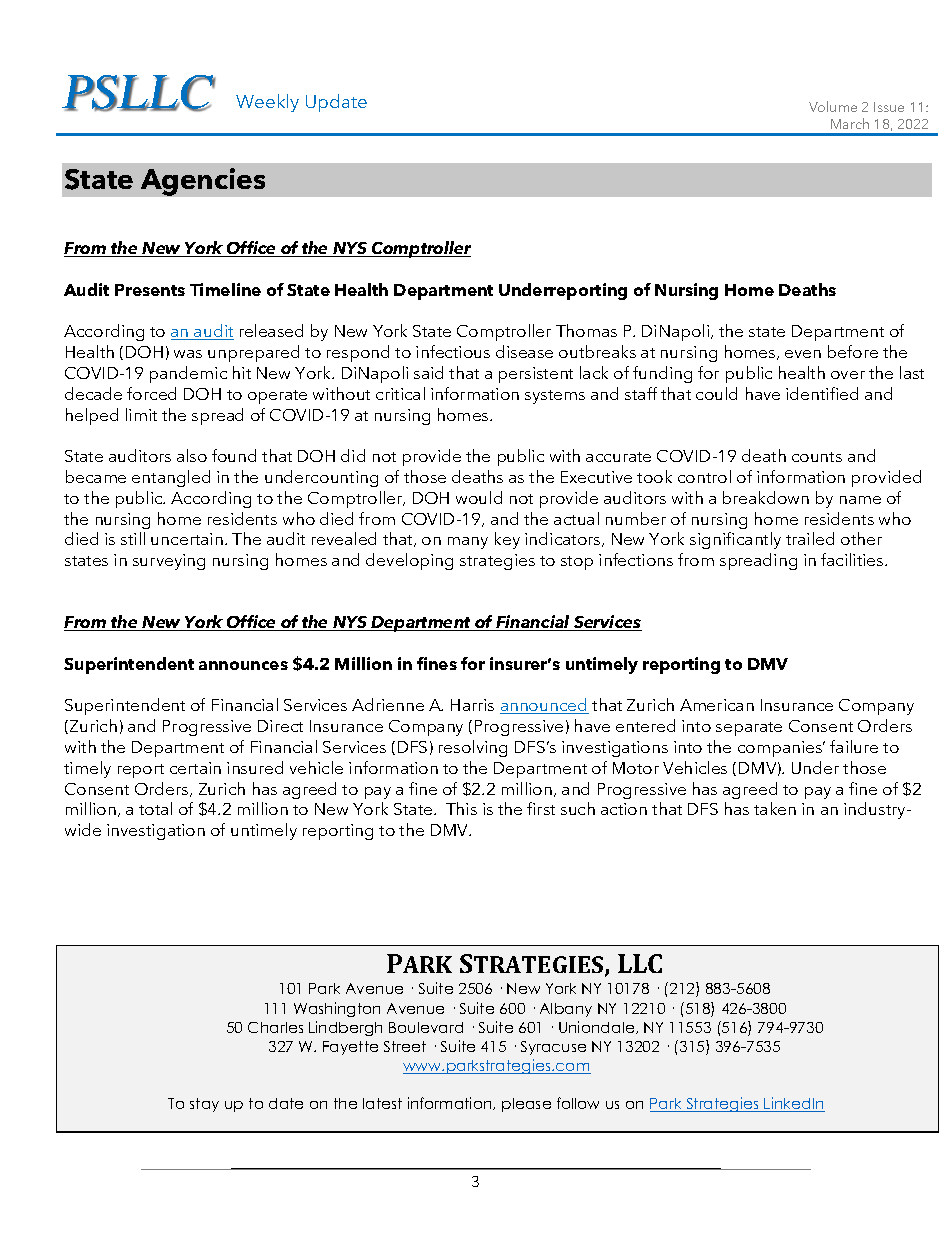  What do you see at coordinates (204, 1105) in the screenshot?
I see `stay` at bounding box center [204, 1105].
